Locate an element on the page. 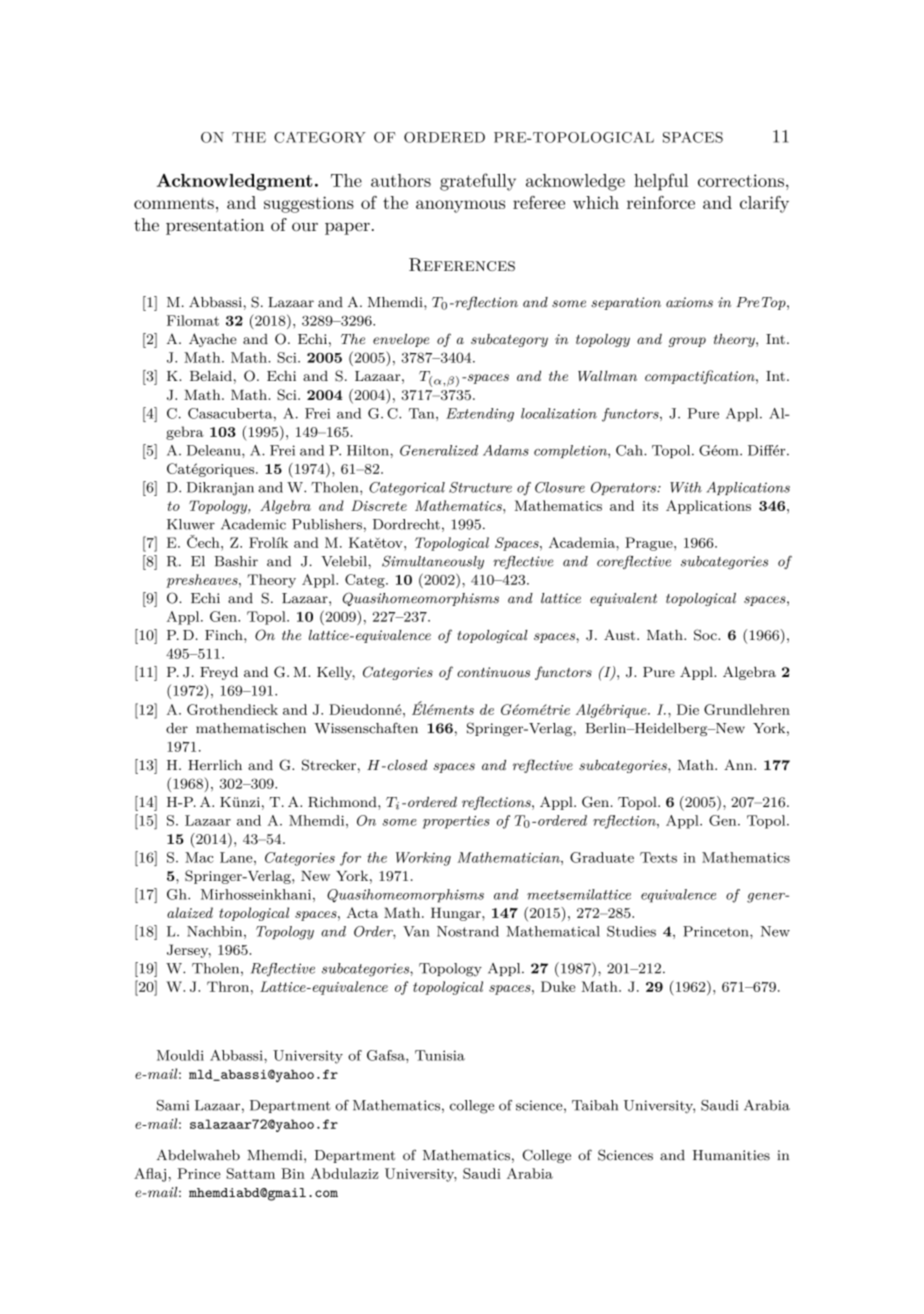  Soc is located at coordinates (706, 635).
